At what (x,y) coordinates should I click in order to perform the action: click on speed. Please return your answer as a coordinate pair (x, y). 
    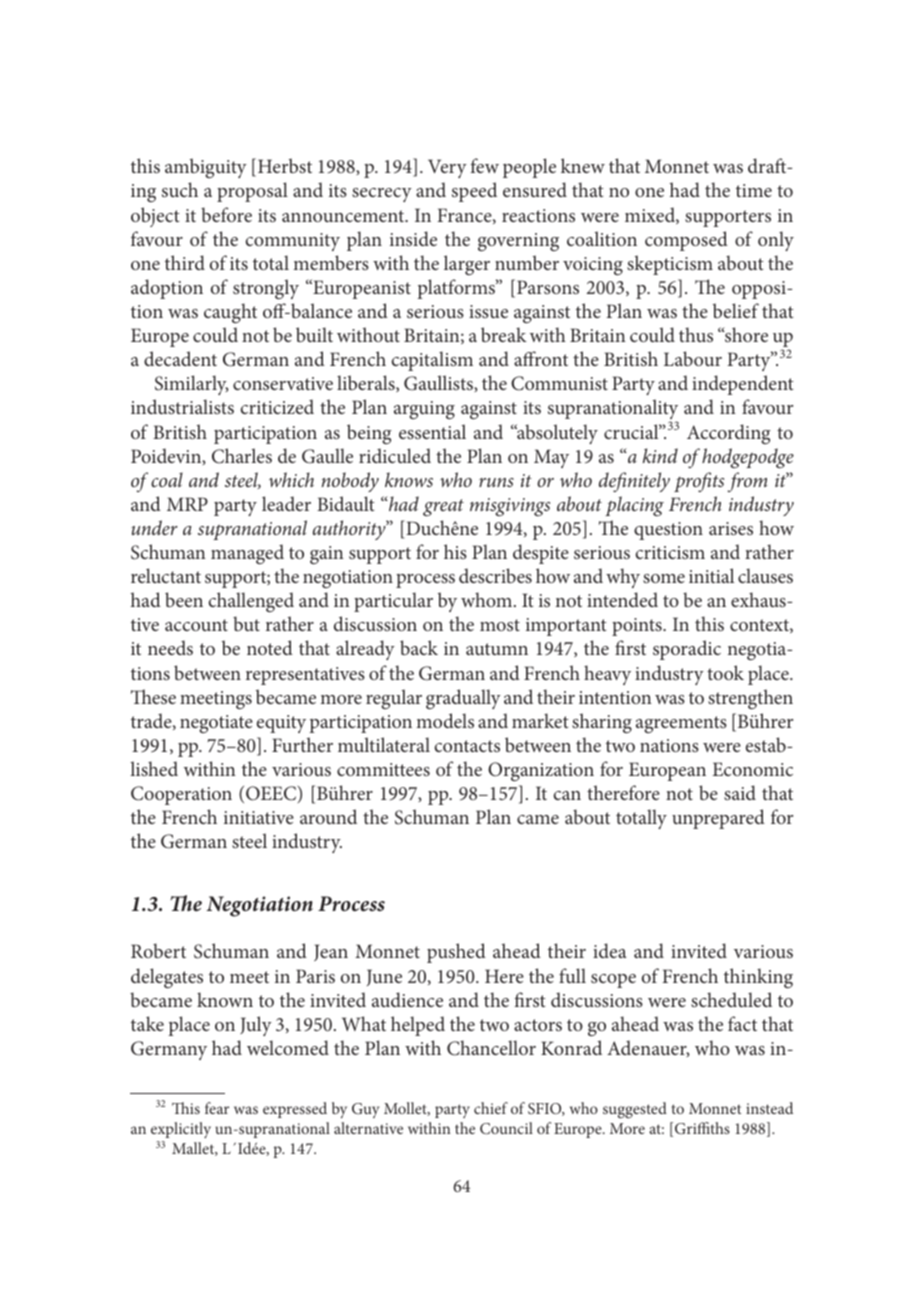
    Looking at the image, I should click on (474, 192).
